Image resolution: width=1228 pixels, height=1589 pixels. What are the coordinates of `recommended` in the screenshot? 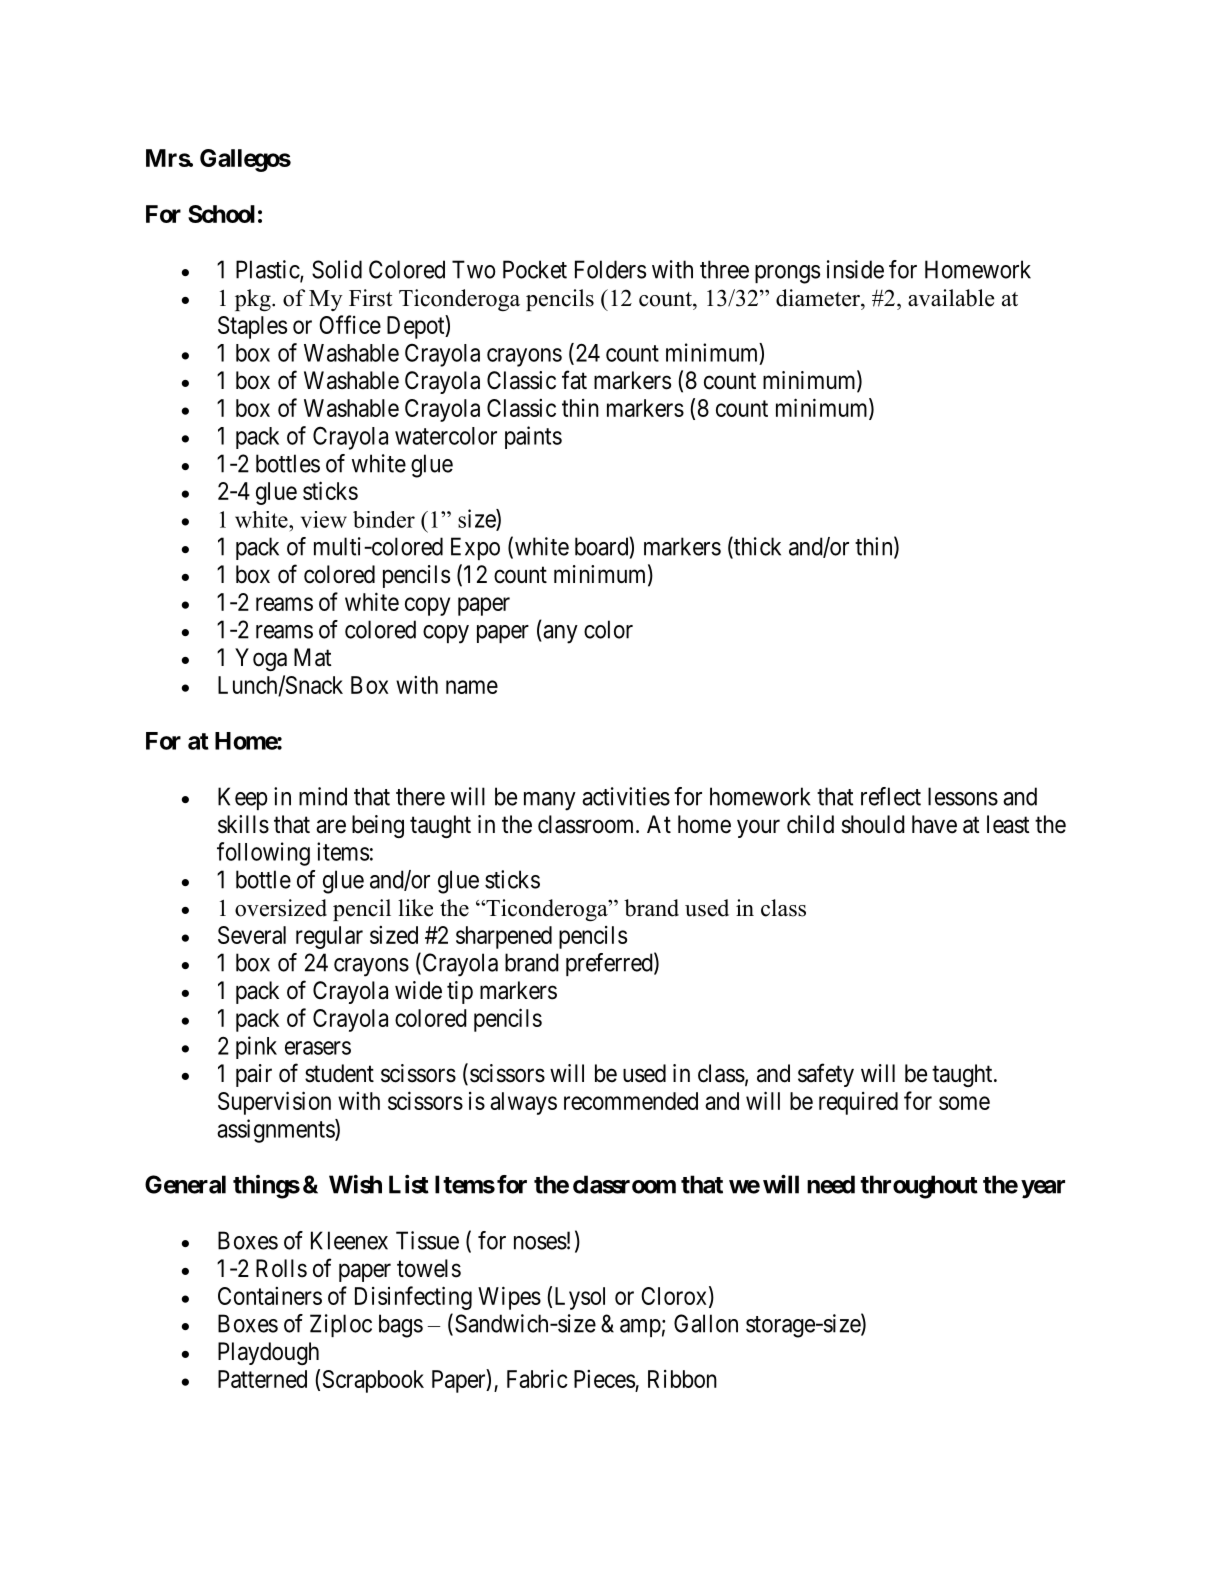 It's located at (631, 1101).
